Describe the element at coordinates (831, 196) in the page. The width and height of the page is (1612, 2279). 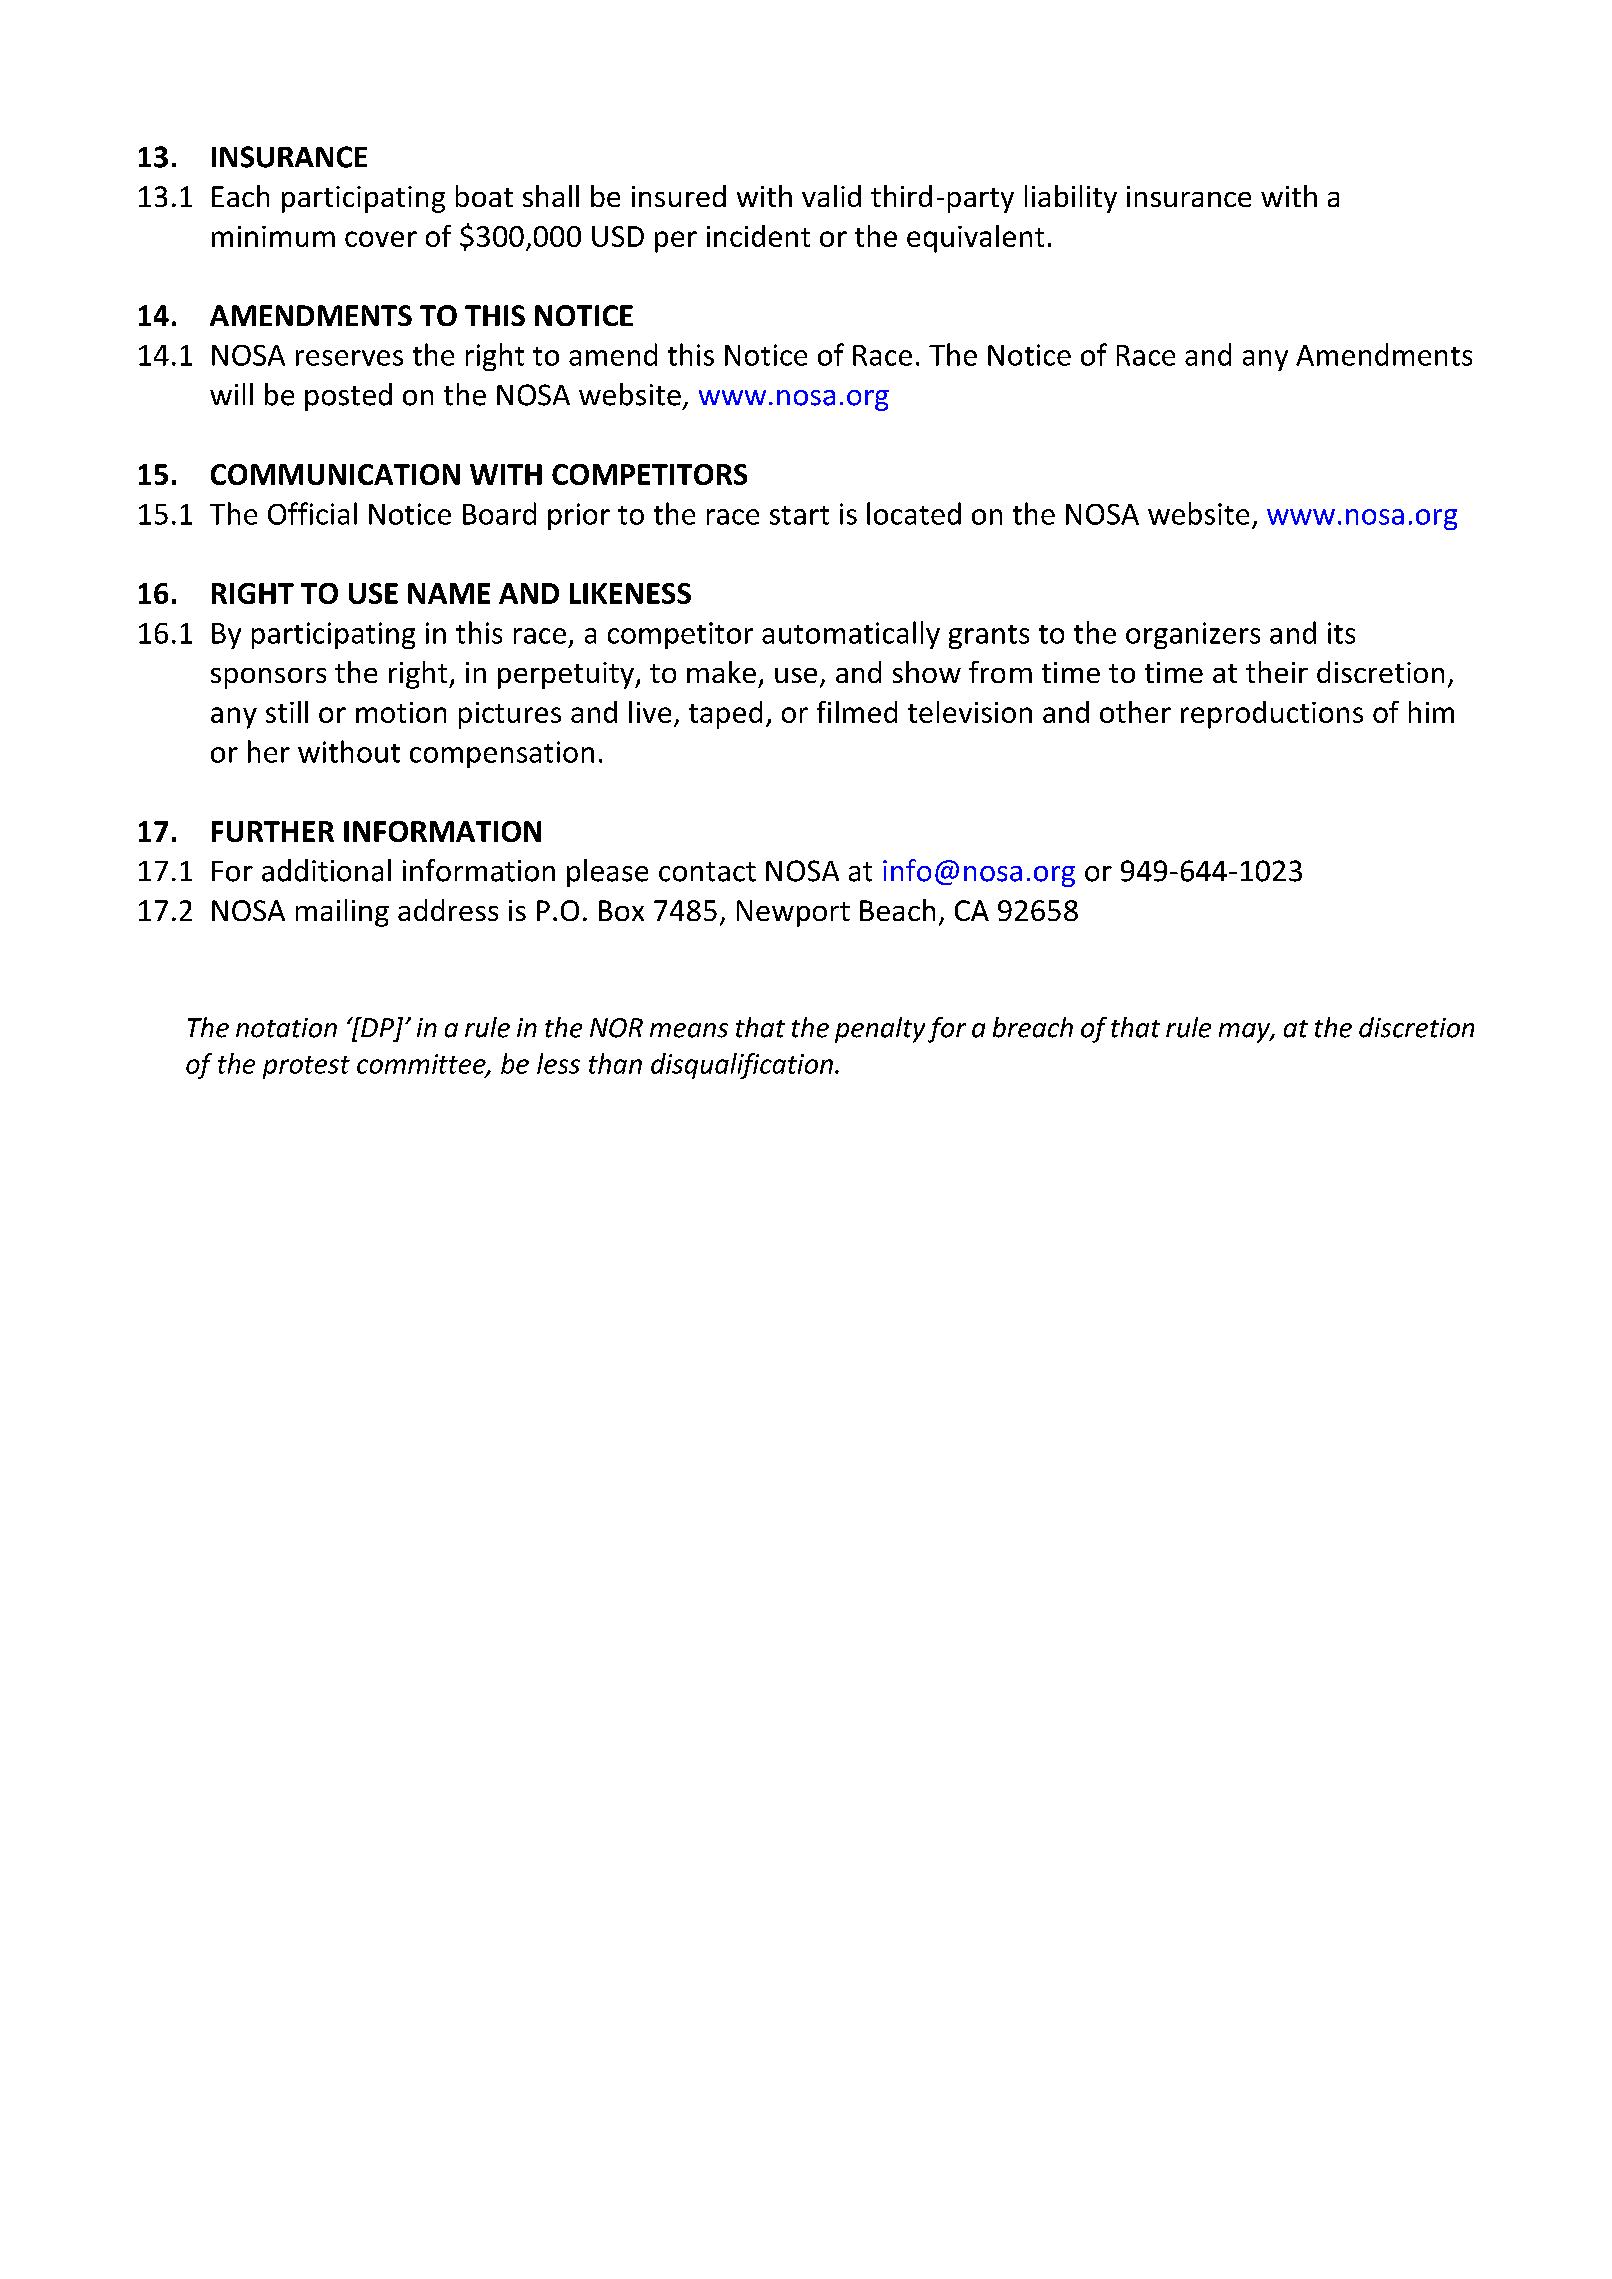
I see `valid` at that location.
